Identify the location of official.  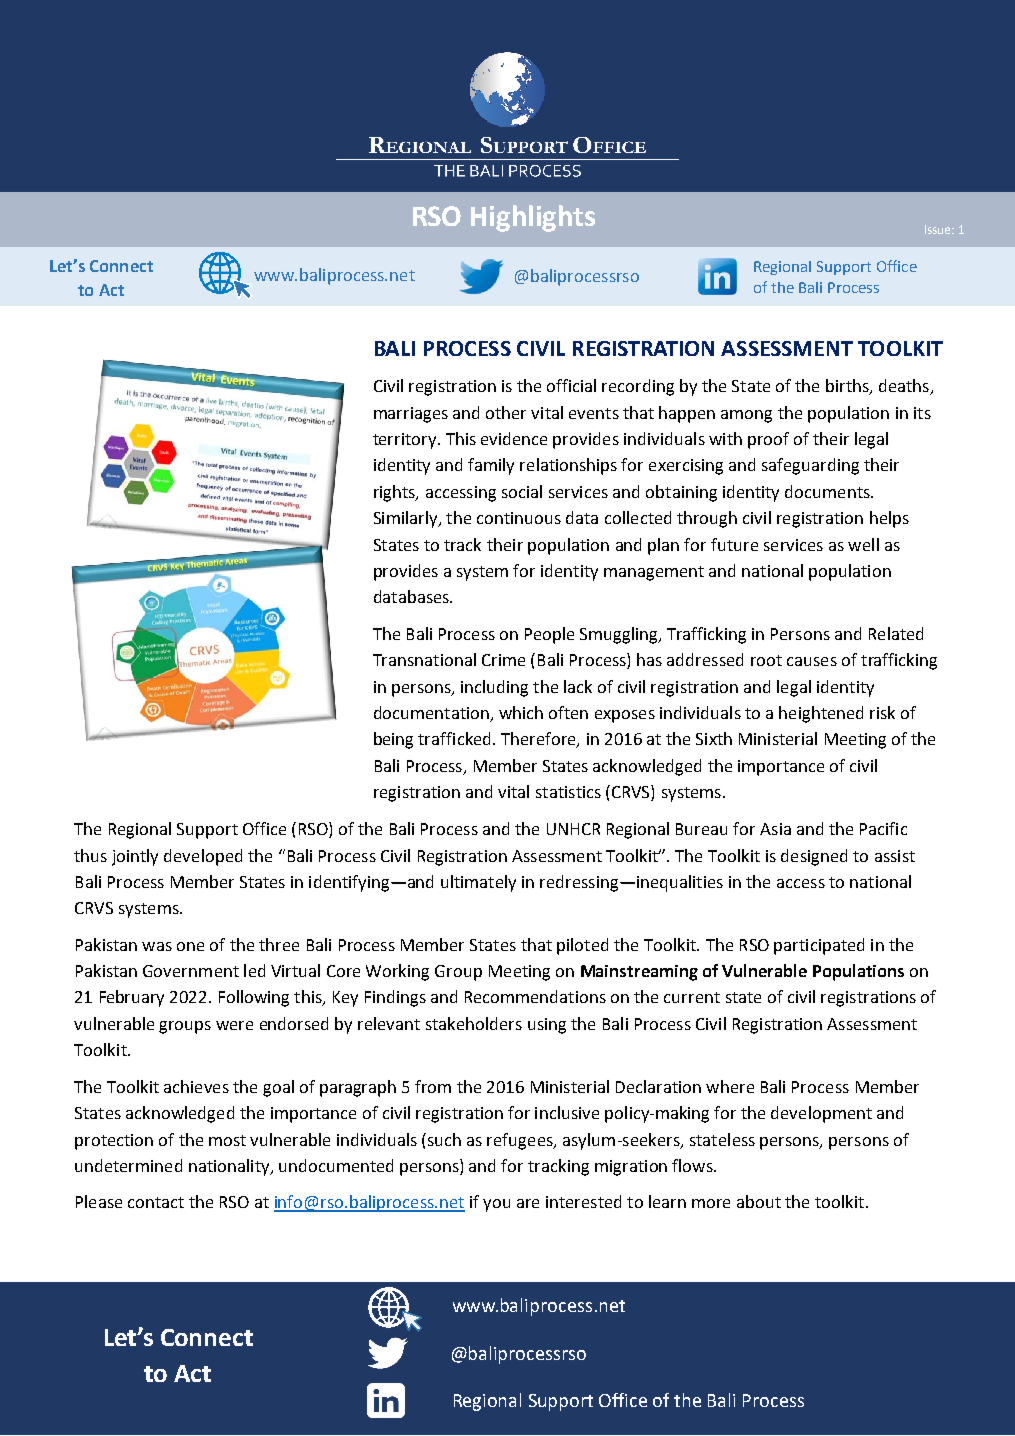
(571, 385).
